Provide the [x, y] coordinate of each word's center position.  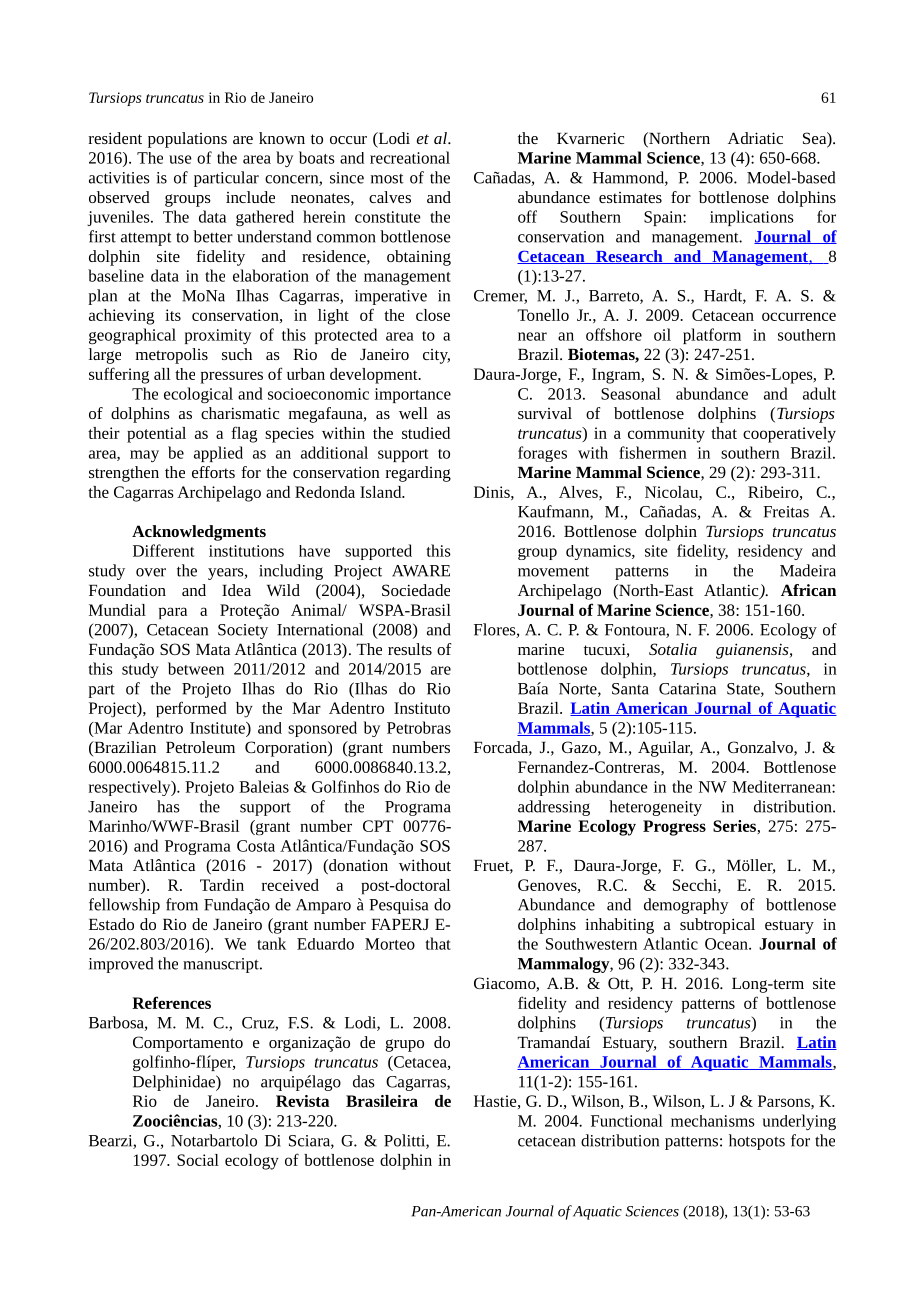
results [410, 649]
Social [198, 1160]
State [744, 690]
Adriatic [755, 138]
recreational [410, 157]
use [180, 159]
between [196, 668]
